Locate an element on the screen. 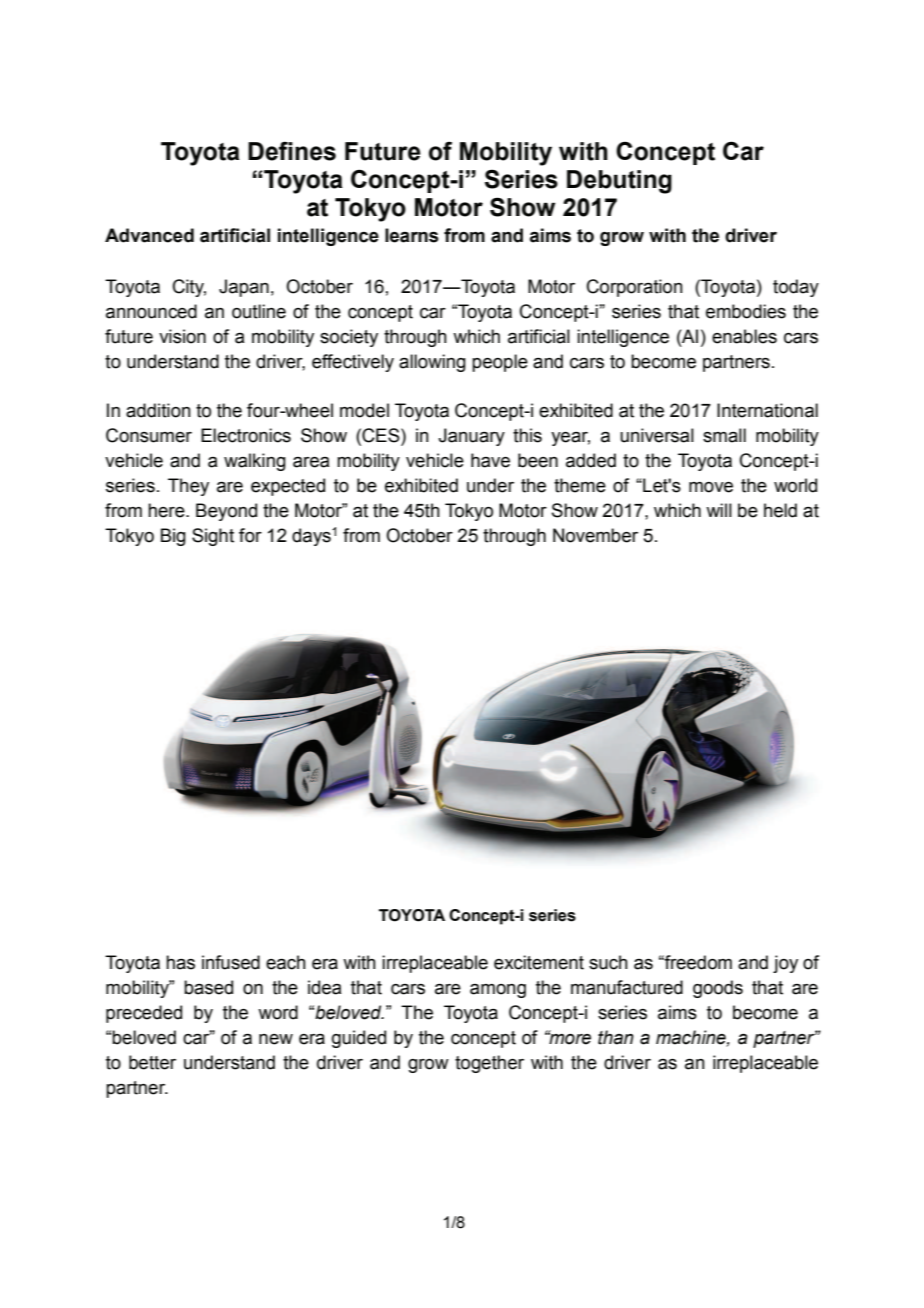  new is located at coordinates (276, 1039).
